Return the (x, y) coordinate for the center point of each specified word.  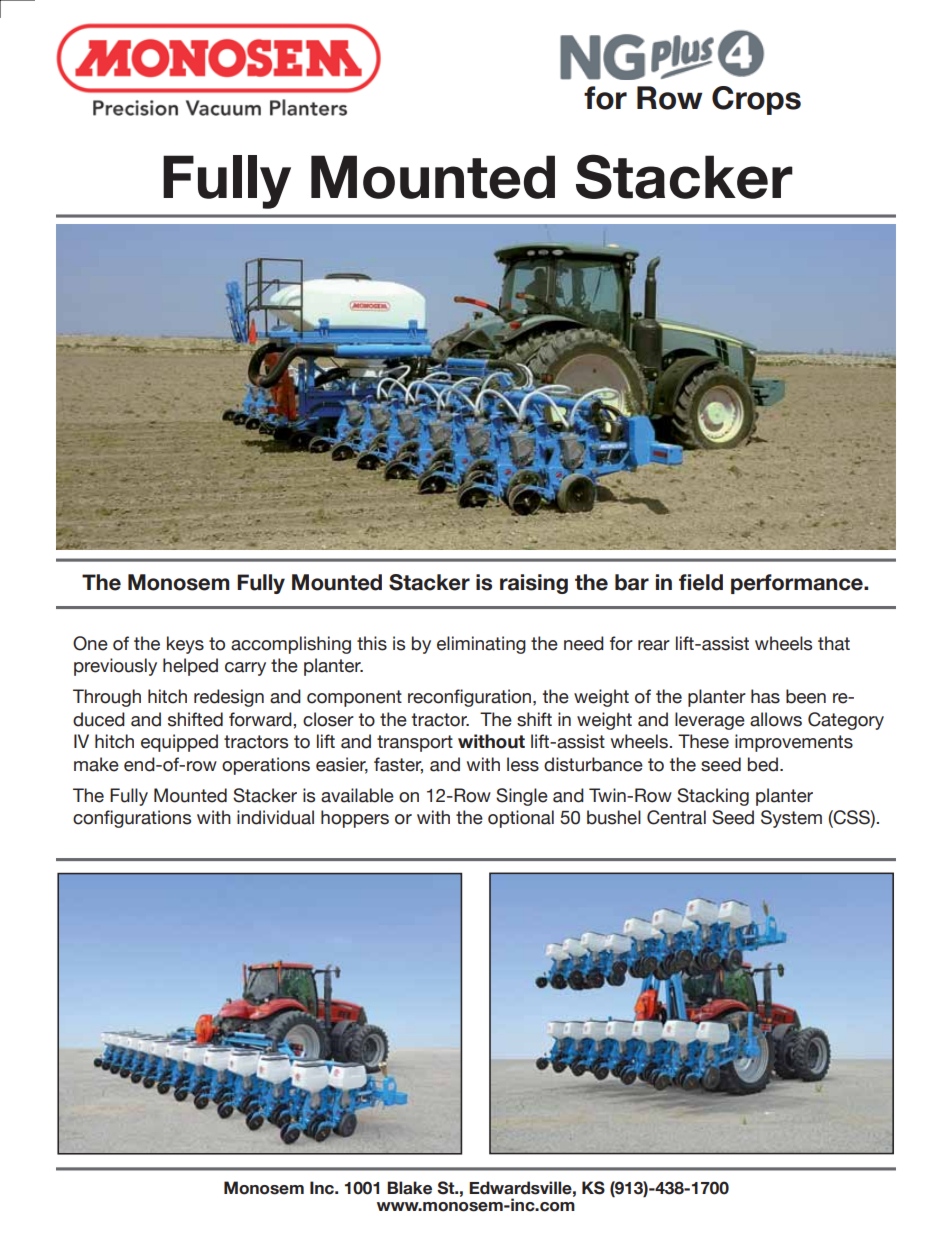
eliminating (481, 645)
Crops (756, 100)
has (765, 696)
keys (185, 645)
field (701, 582)
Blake (409, 1188)
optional (521, 819)
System (791, 819)
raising (534, 584)
